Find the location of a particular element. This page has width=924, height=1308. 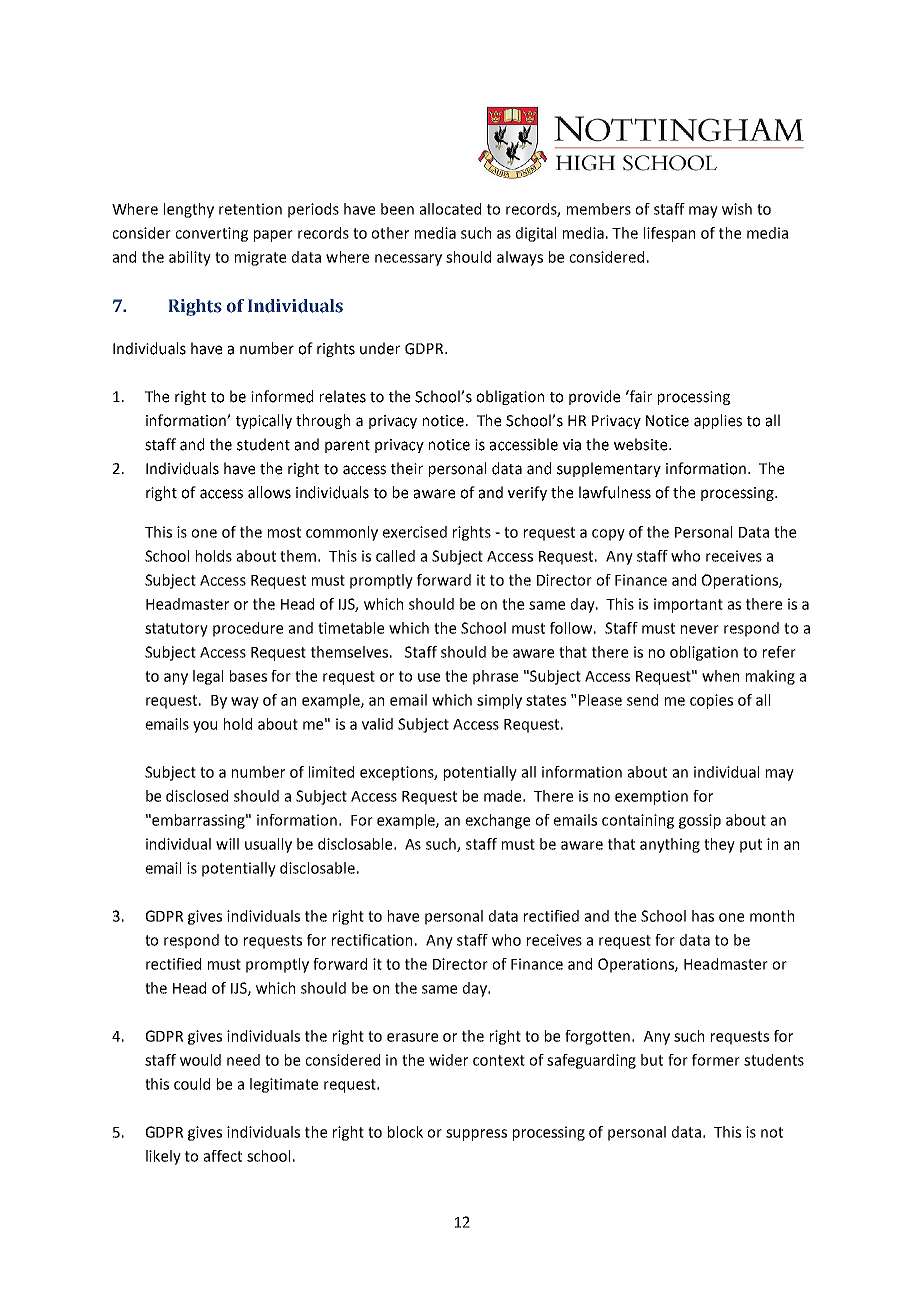

will is located at coordinates (227, 844).
